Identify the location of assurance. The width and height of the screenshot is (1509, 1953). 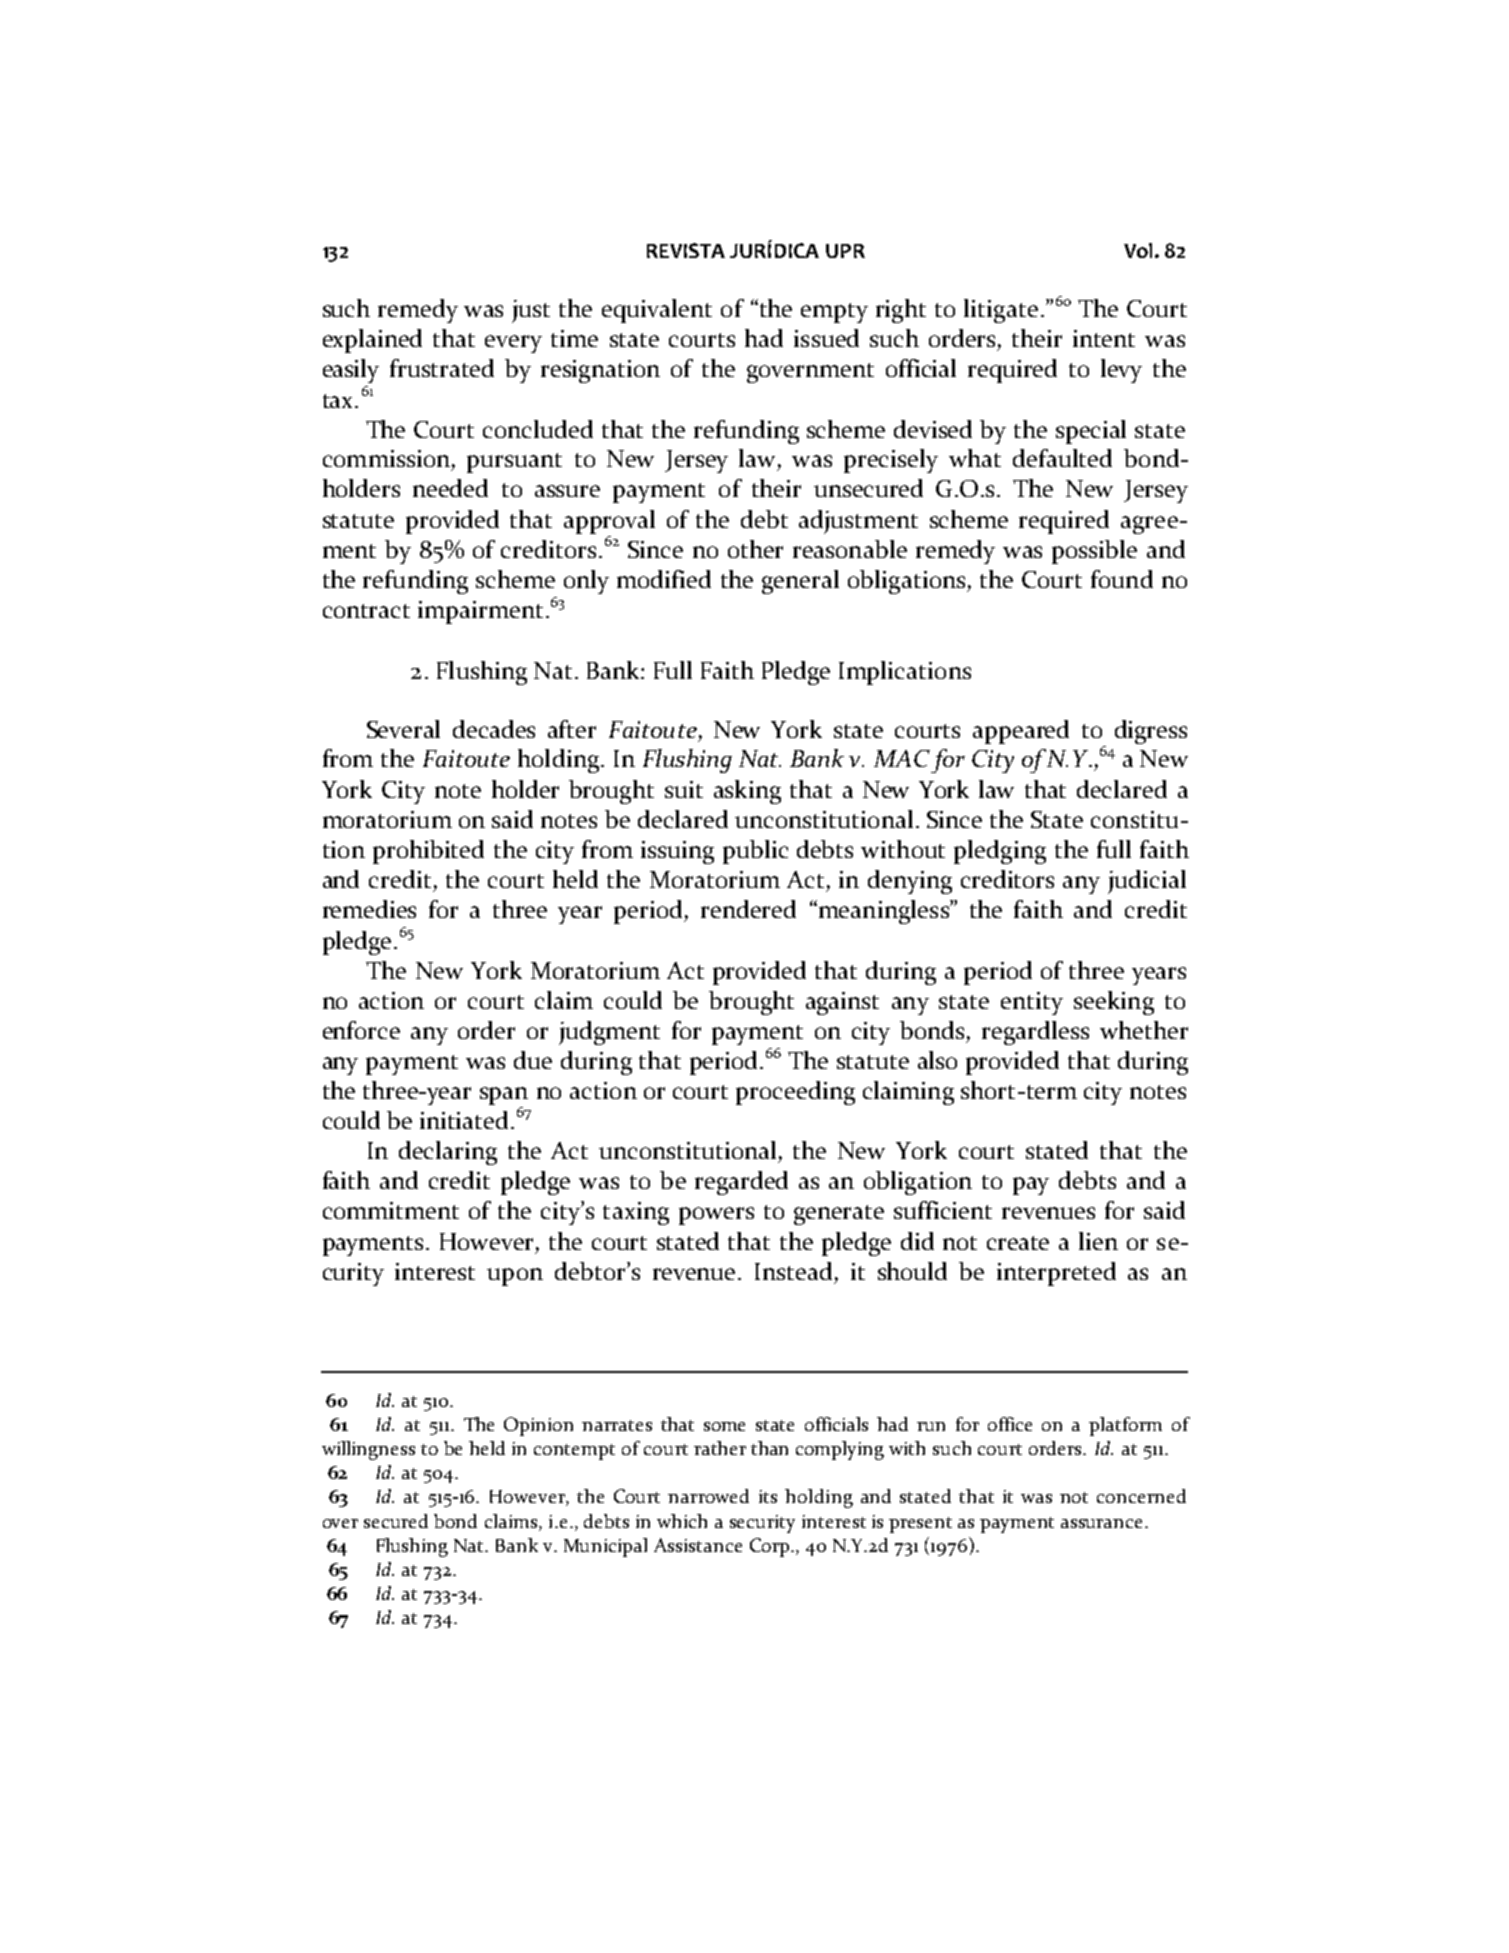
(1103, 1523).
